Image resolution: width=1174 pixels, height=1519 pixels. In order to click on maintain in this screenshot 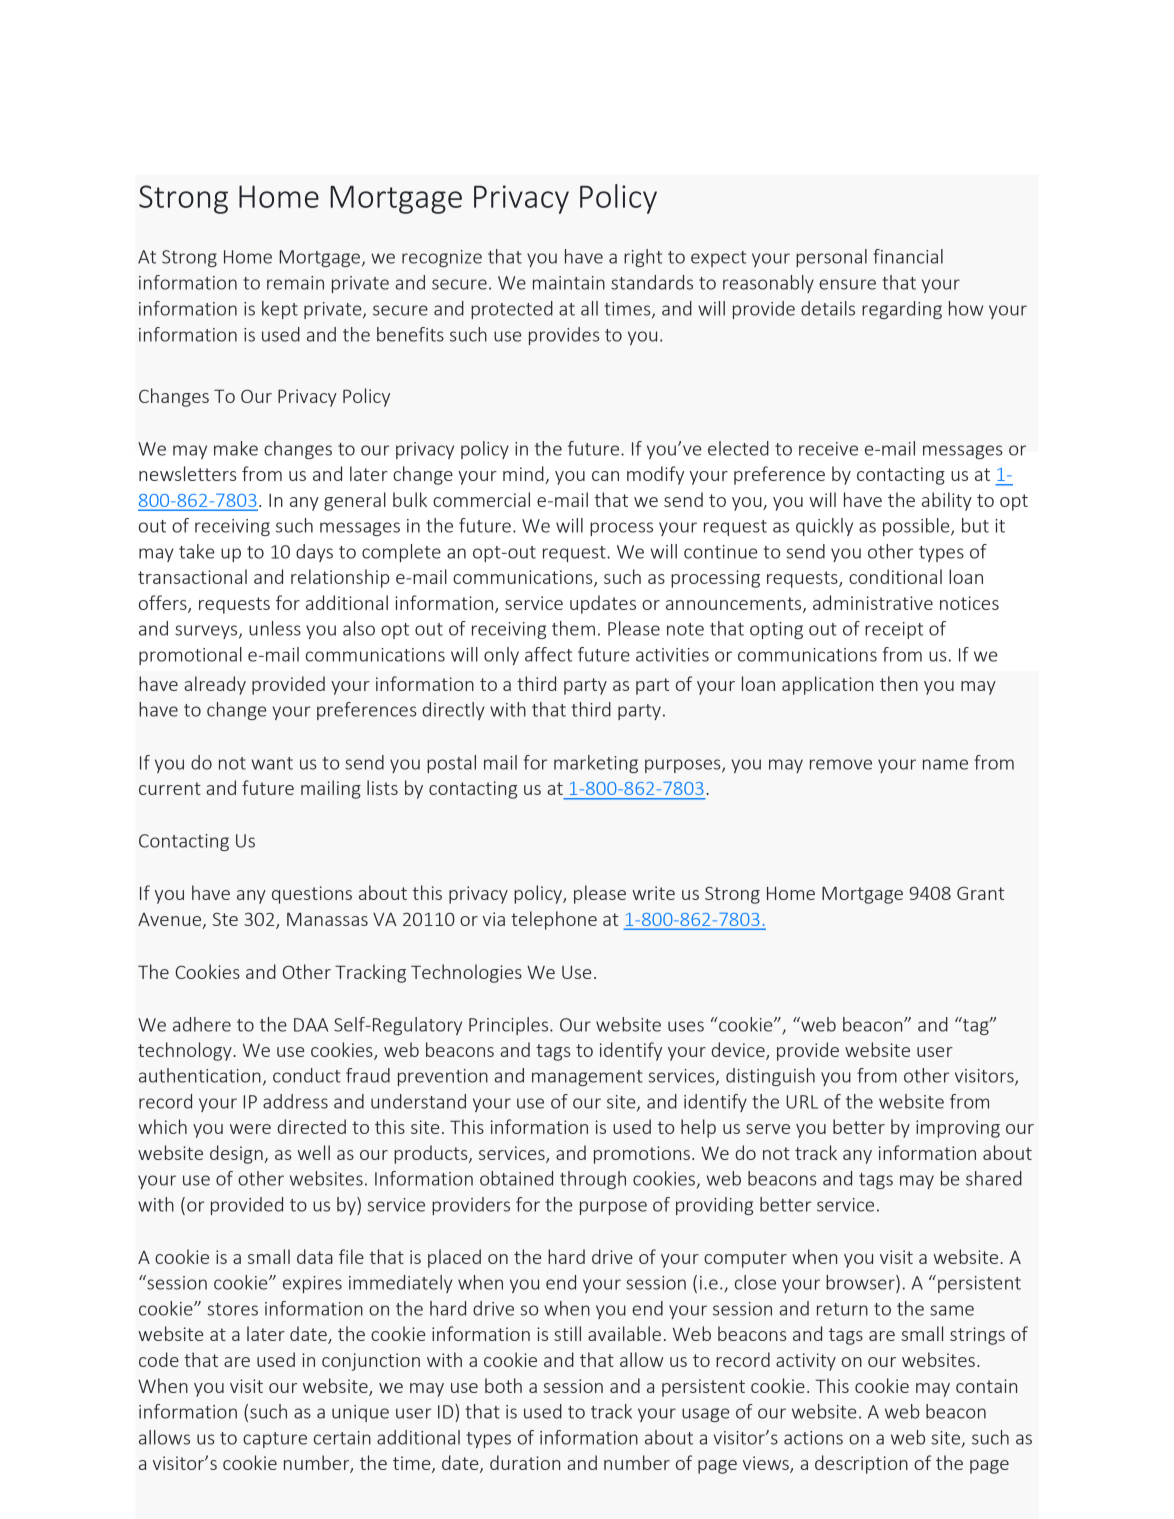, I will do `click(569, 283)`.
